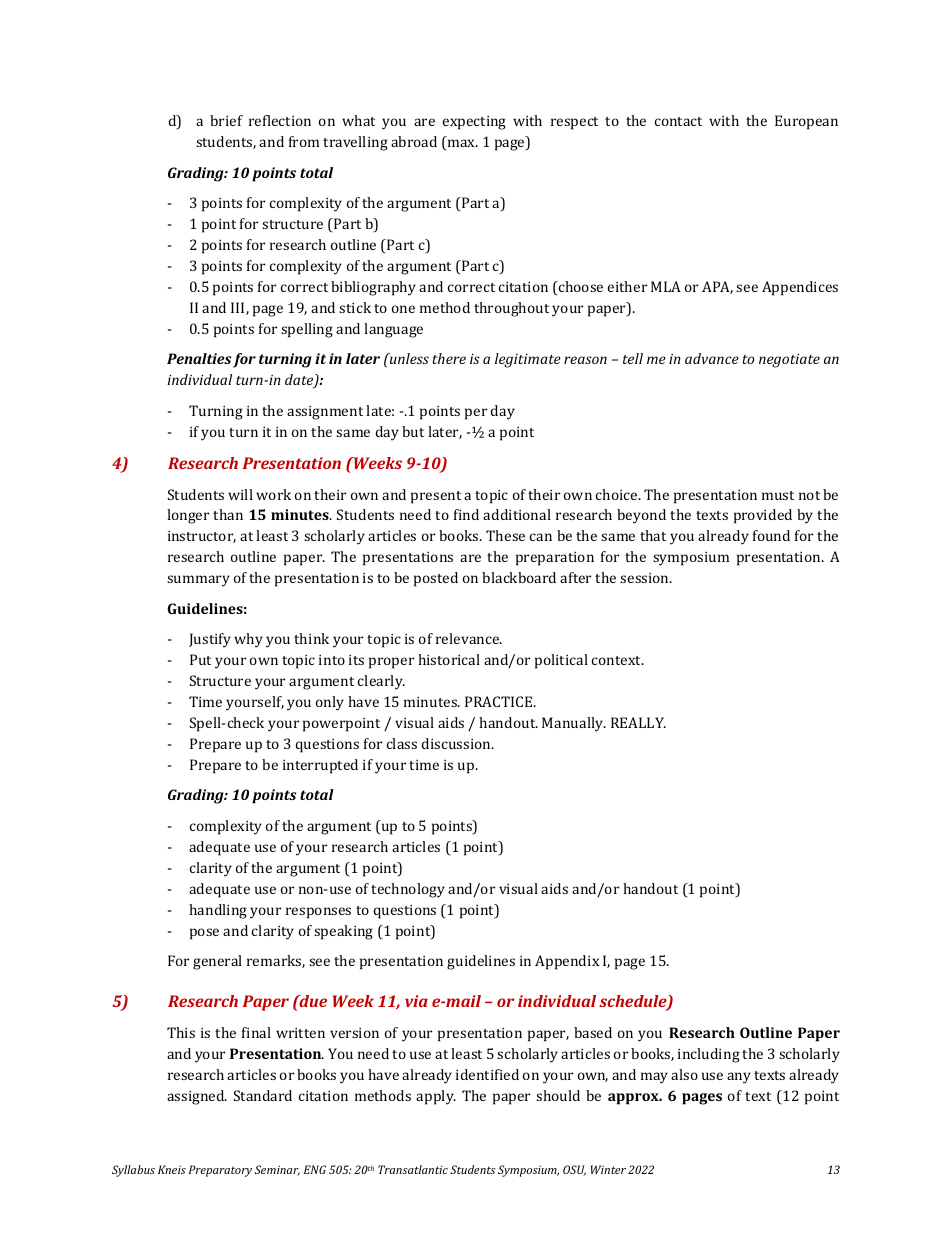 The image size is (952, 1233). What do you see at coordinates (226, 120) in the screenshot?
I see `brief` at bounding box center [226, 120].
